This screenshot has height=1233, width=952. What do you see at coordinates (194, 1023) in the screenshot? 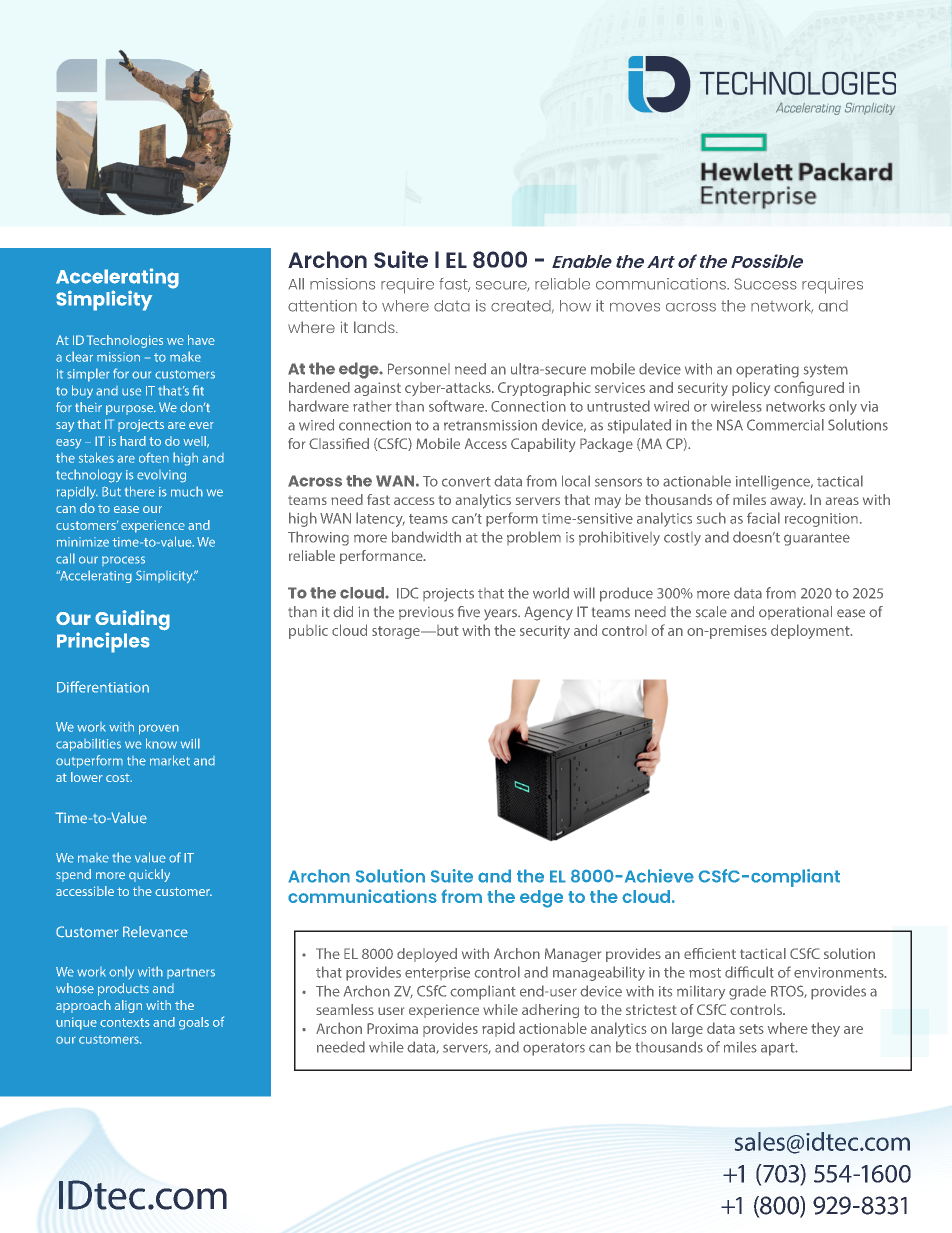
I see `goals` at bounding box center [194, 1023].
